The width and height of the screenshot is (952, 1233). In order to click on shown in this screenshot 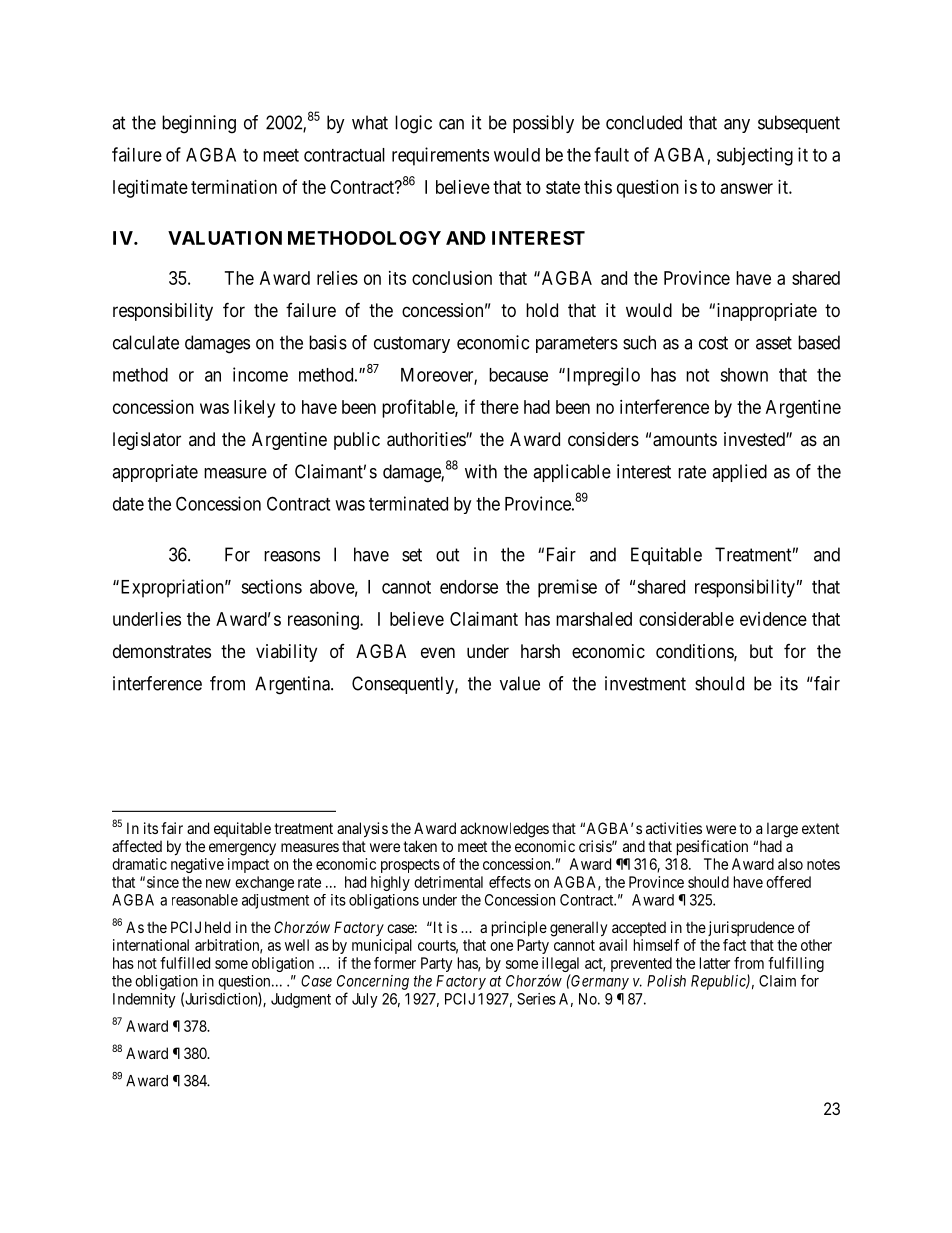, I will do `click(744, 375)`.
